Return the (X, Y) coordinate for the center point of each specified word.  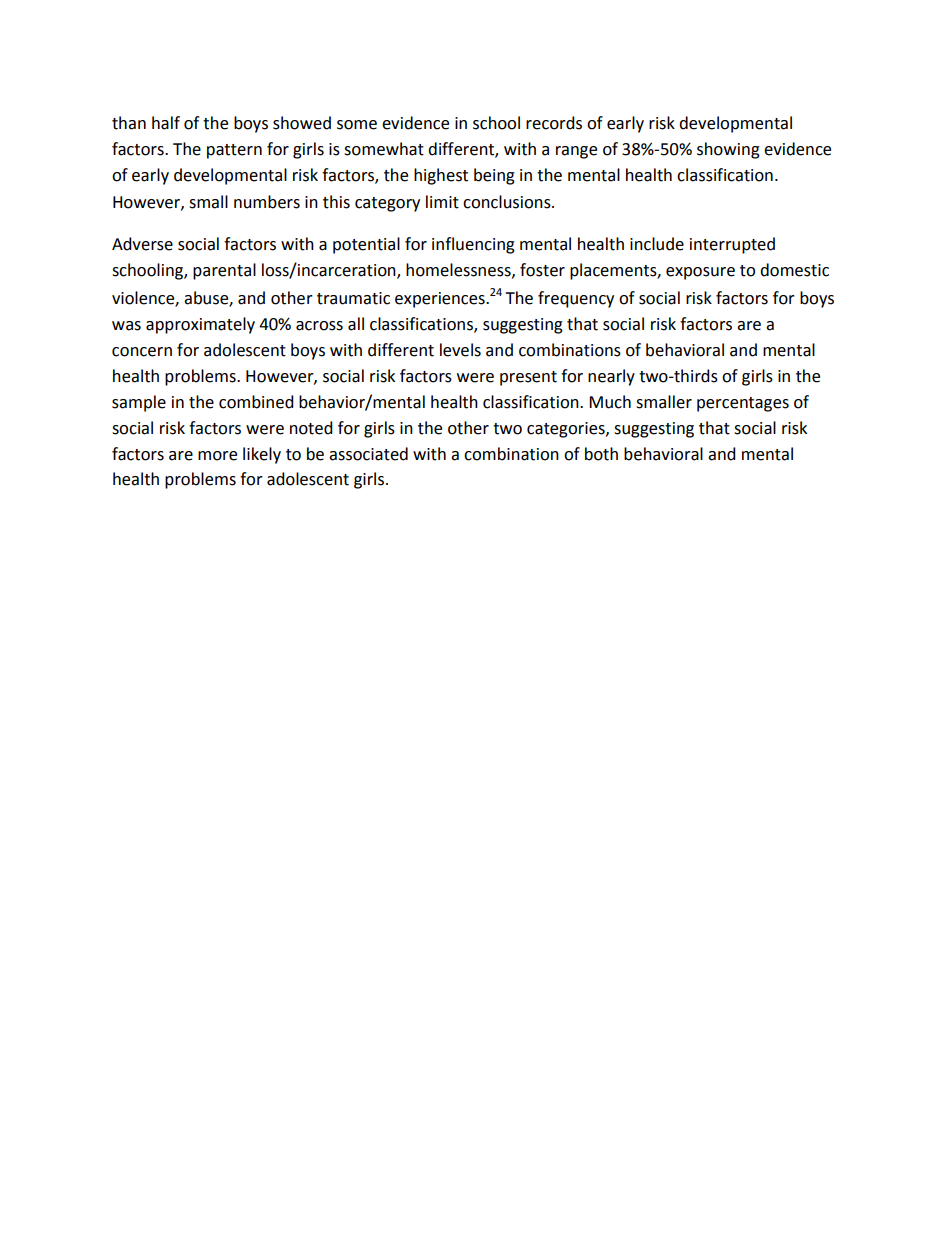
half (166, 123)
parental (224, 271)
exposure (700, 273)
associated (368, 454)
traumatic (353, 298)
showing (728, 150)
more (217, 456)
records (554, 123)
